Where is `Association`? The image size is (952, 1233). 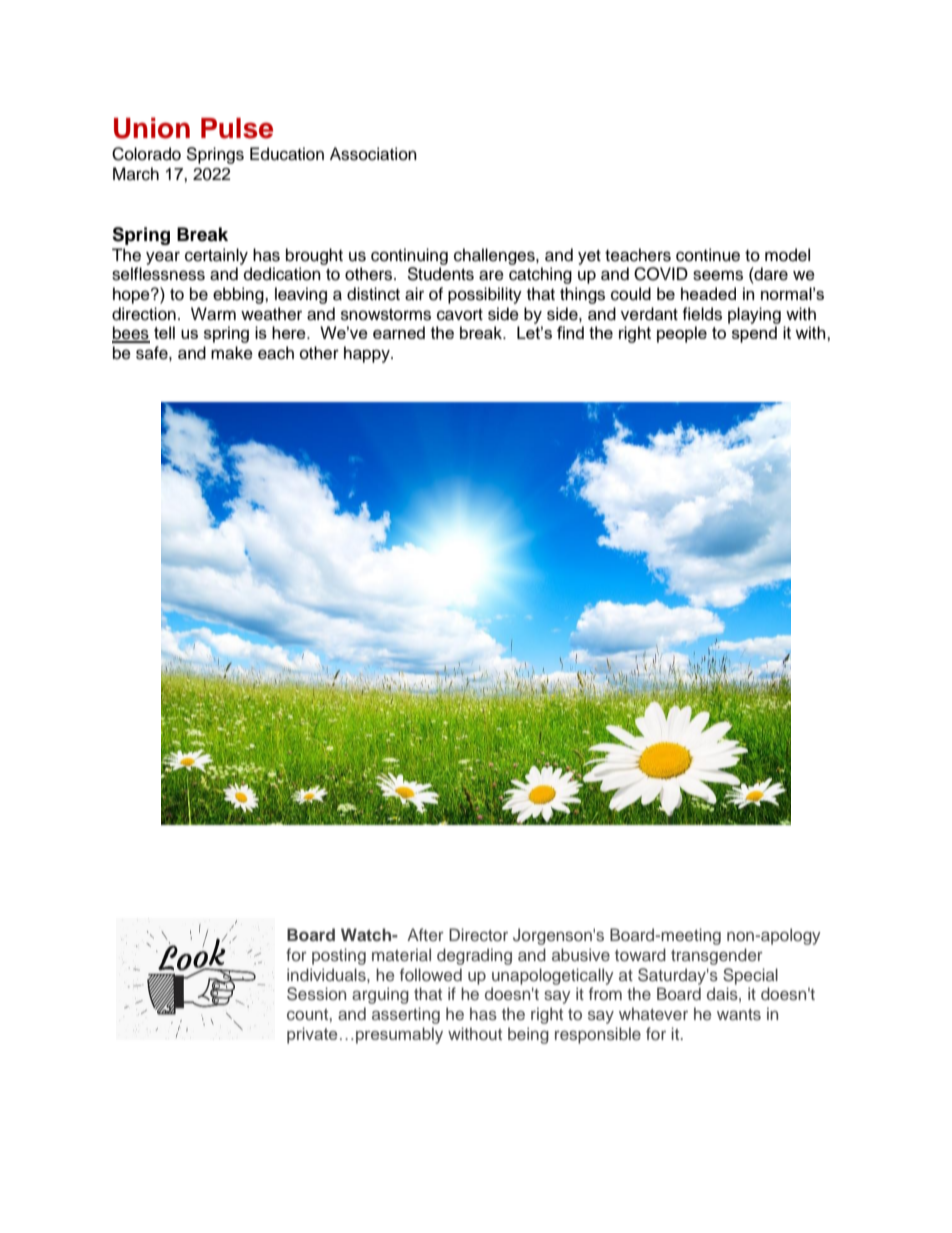
Association is located at coordinates (373, 154).
